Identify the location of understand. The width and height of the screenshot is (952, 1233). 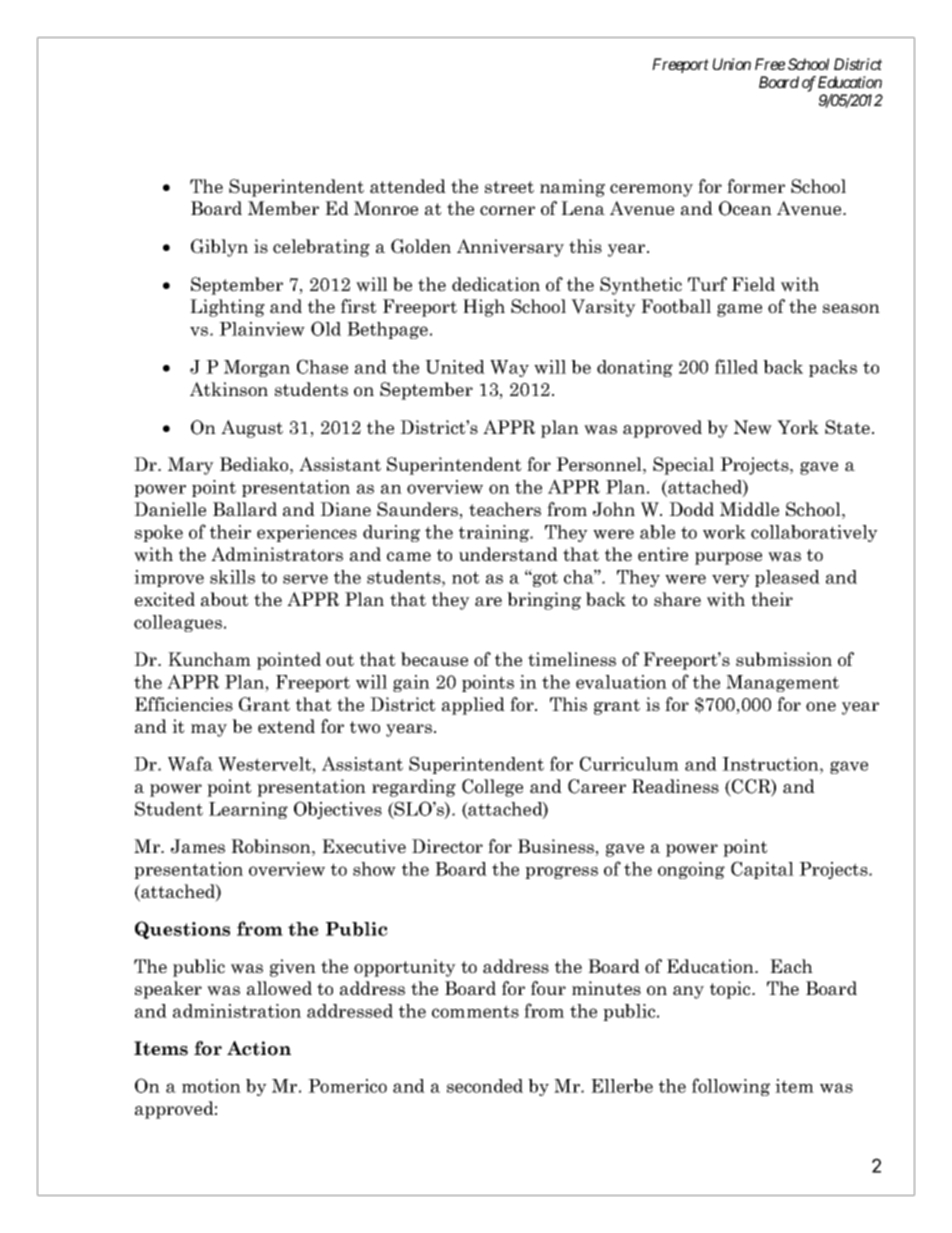
(508, 554).
